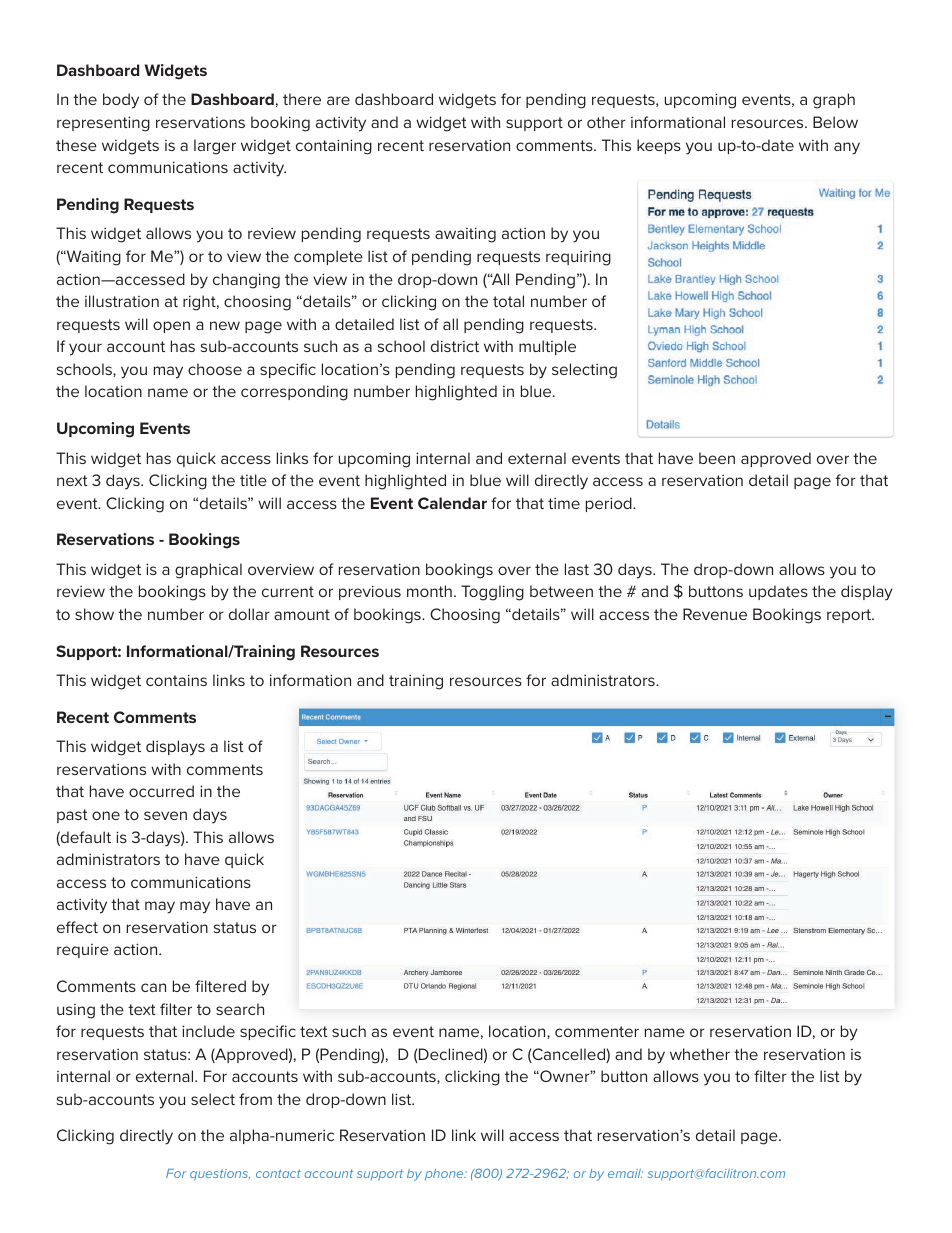 The height and width of the screenshot is (1233, 952). Describe the element at coordinates (715, 614) in the screenshot. I see `Revenue` at that location.
